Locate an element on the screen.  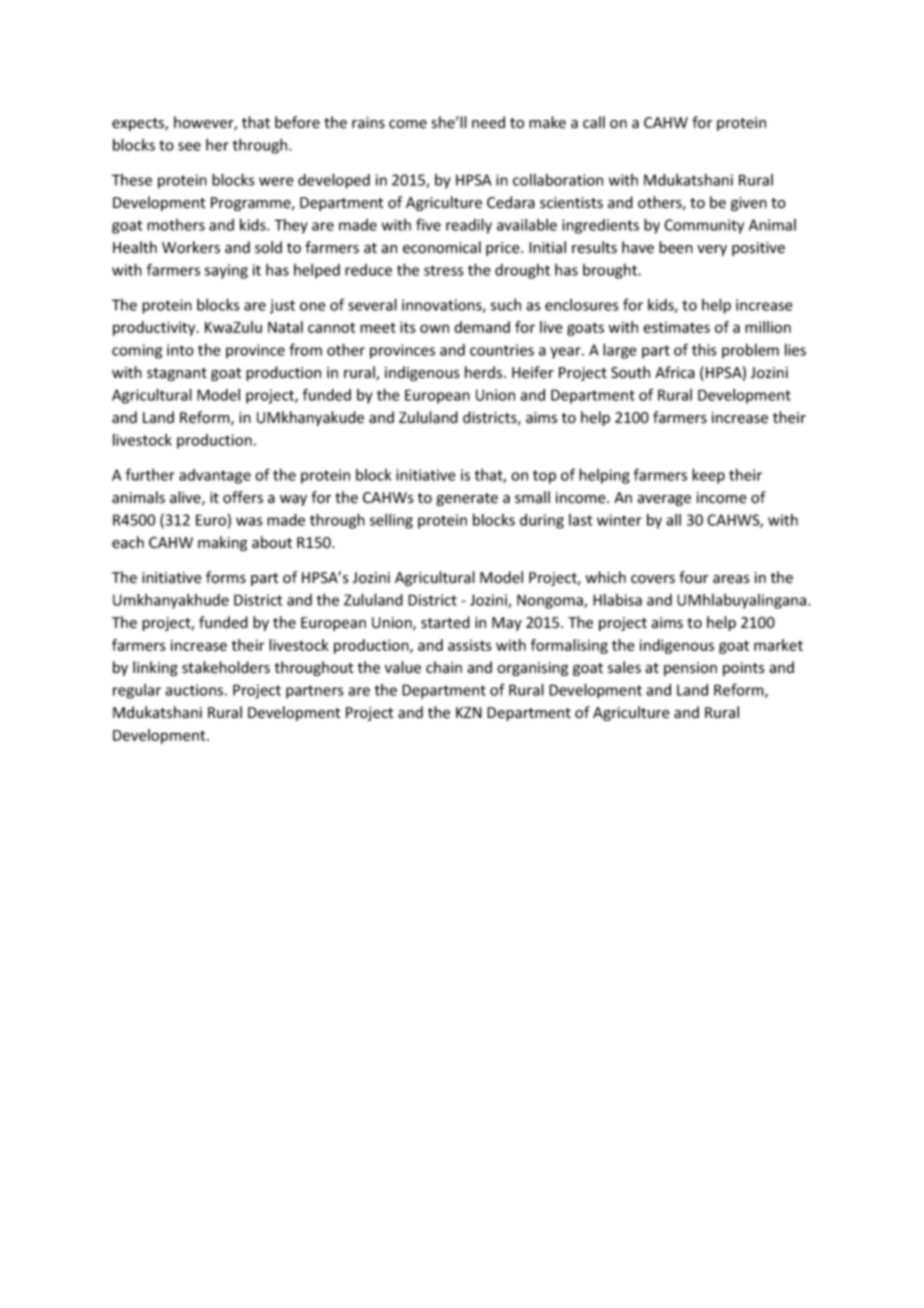
herds is located at coordinates (485, 372).
